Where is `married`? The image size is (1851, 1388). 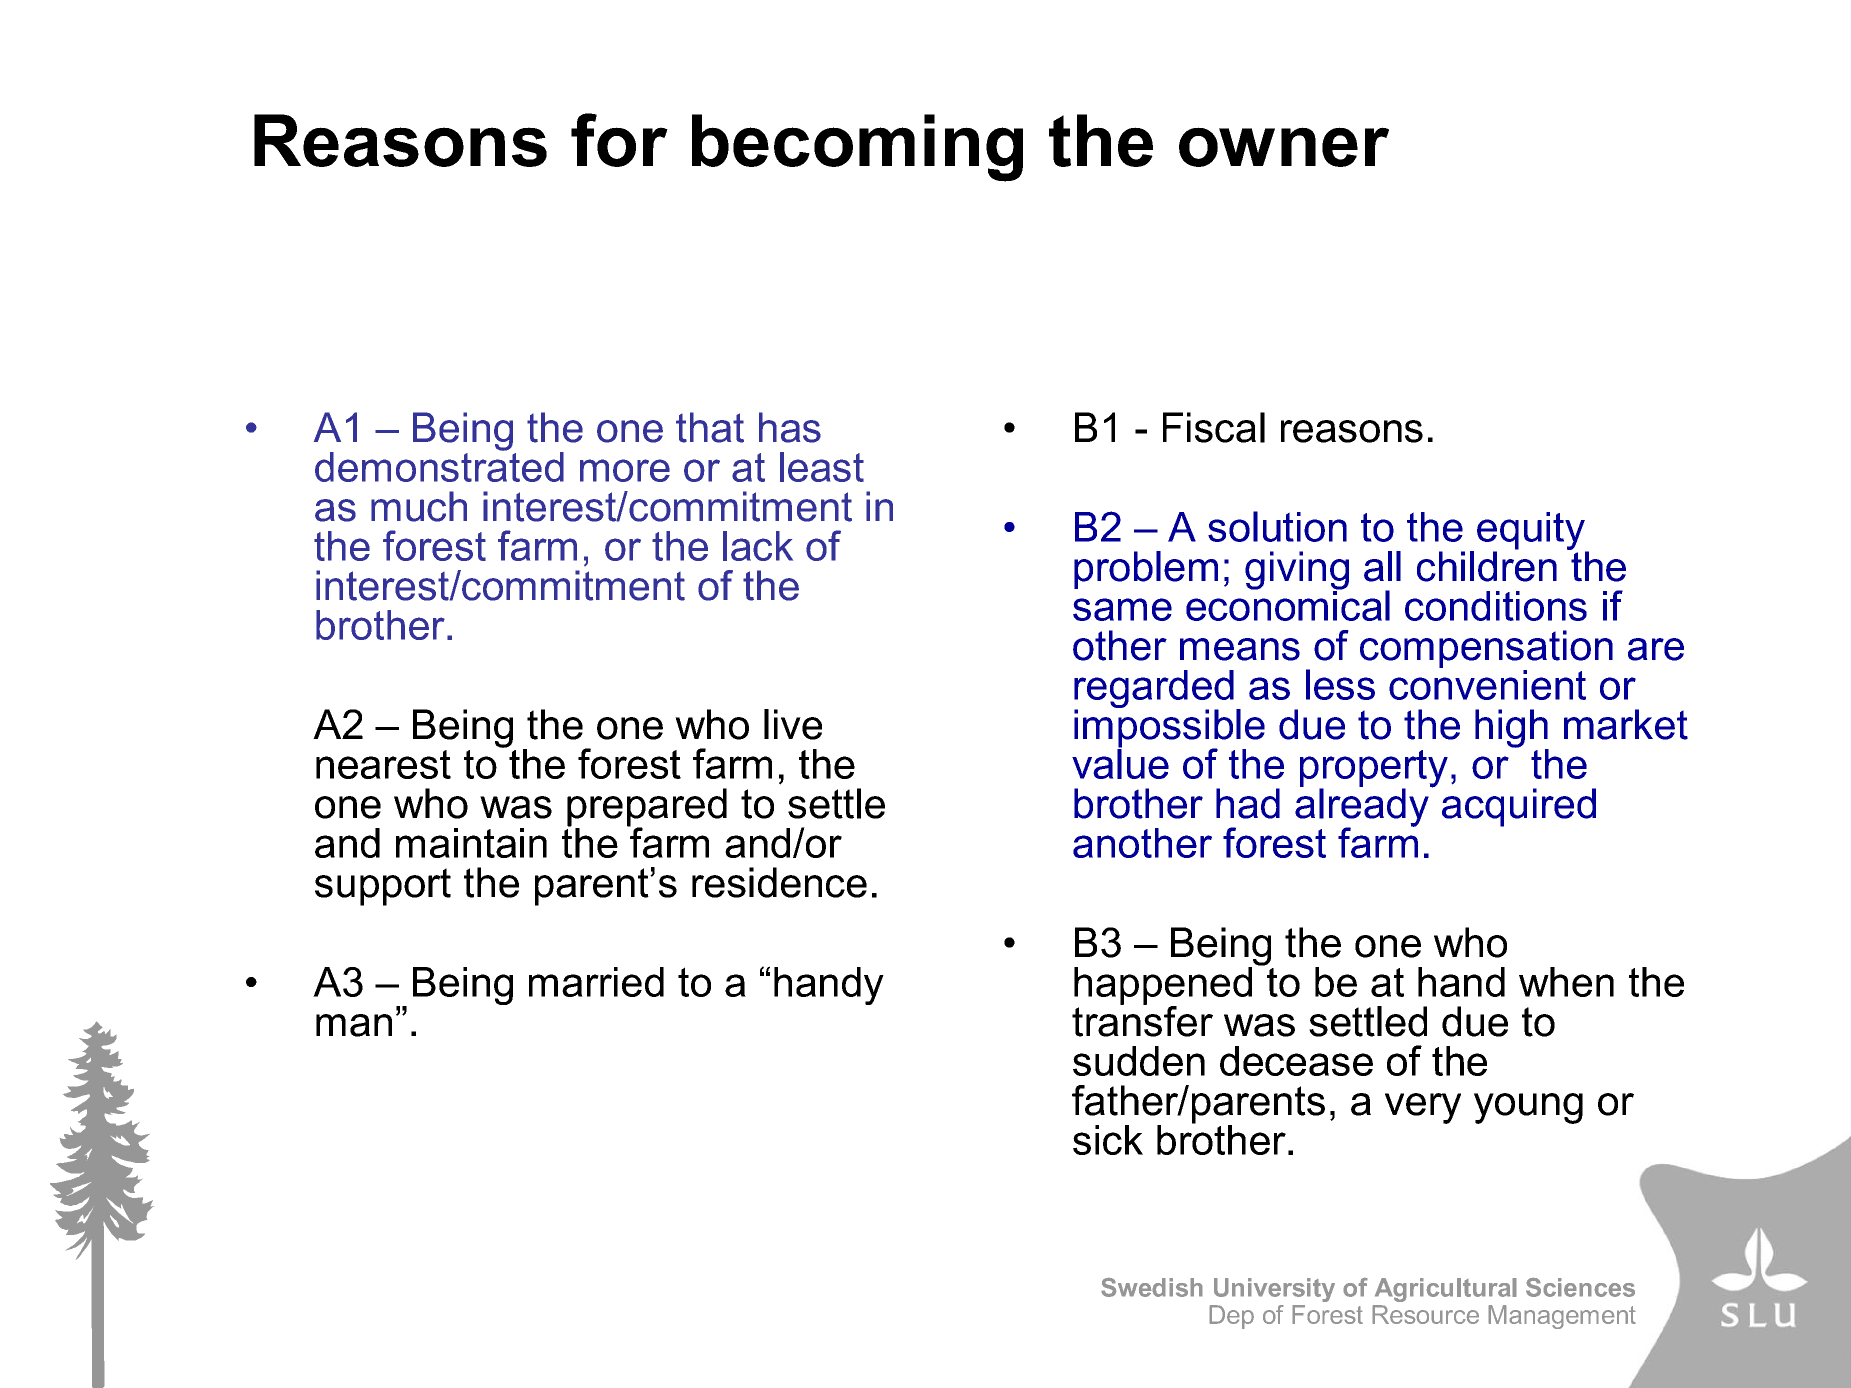 married is located at coordinates (596, 982).
